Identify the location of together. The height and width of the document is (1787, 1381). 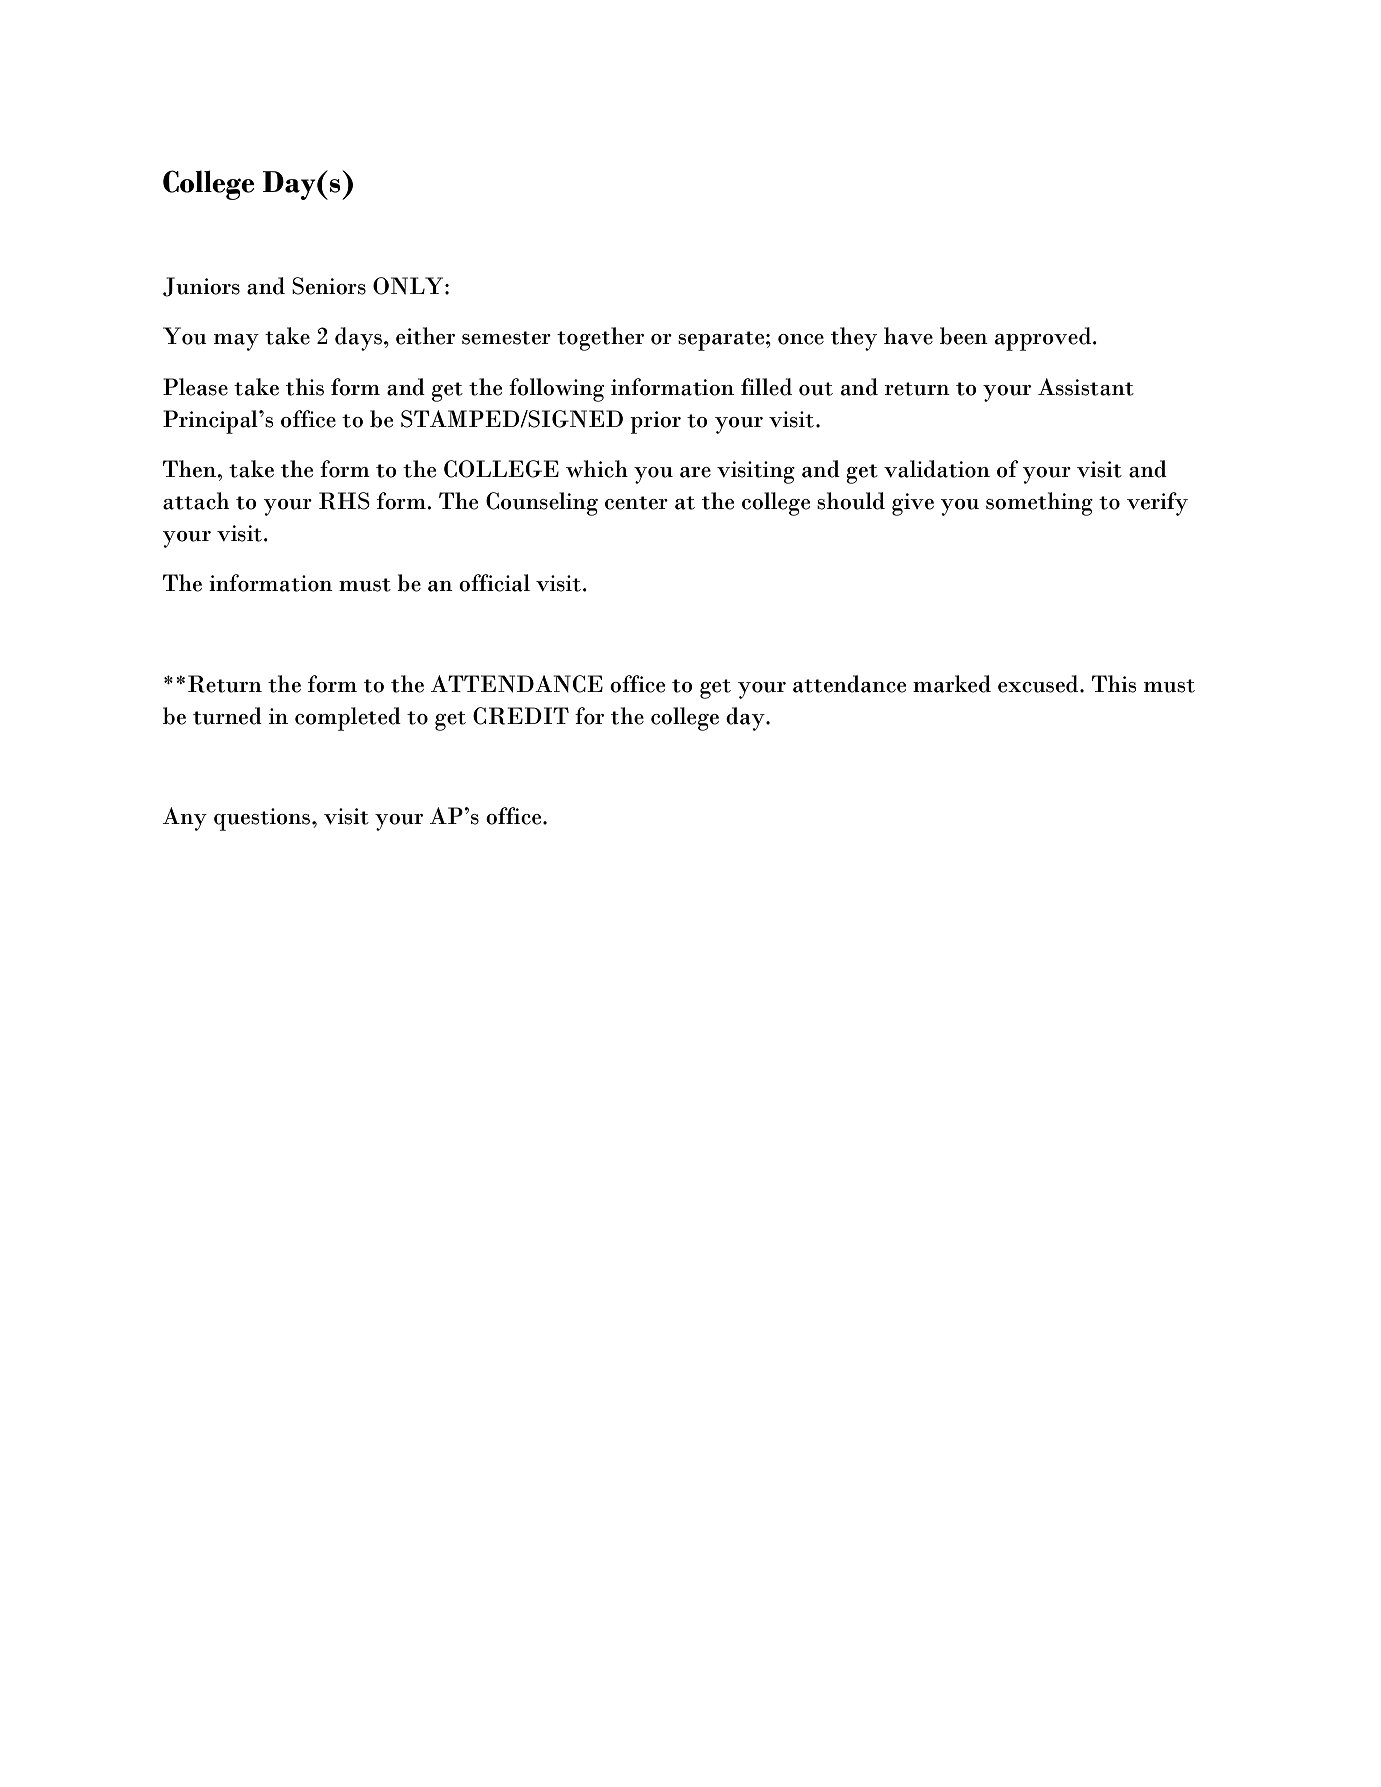
(600, 339).
